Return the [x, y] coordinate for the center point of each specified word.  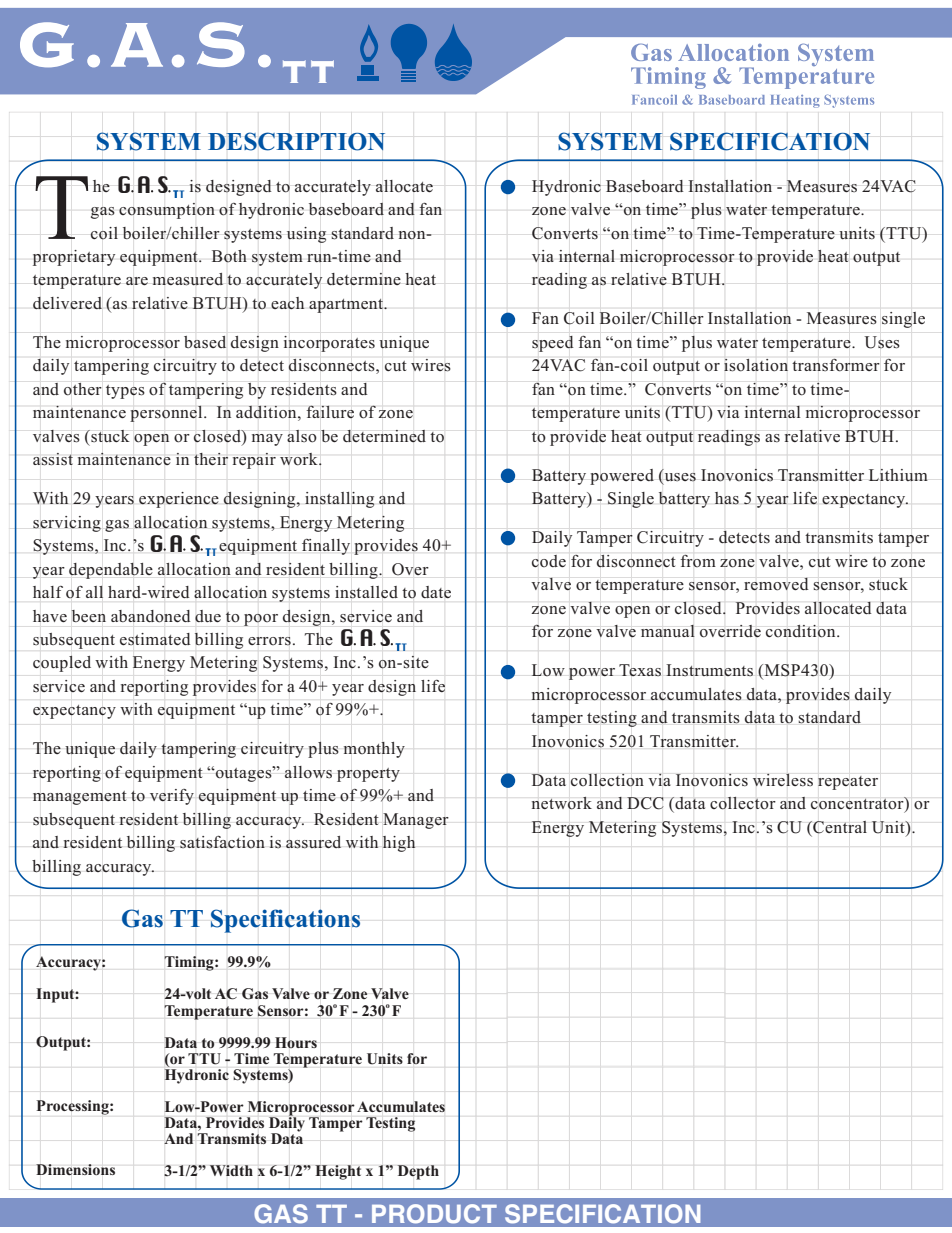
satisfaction [222, 842]
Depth [418, 1172]
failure [330, 412]
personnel [167, 413]
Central [839, 827]
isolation [756, 365]
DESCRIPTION [296, 141]
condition [802, 631]
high [398, 844]
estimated [155, 639]
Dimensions [75, 1169]
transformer [836, 365]
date [436, 592]
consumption [167, 211]
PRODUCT [434, 1214]
